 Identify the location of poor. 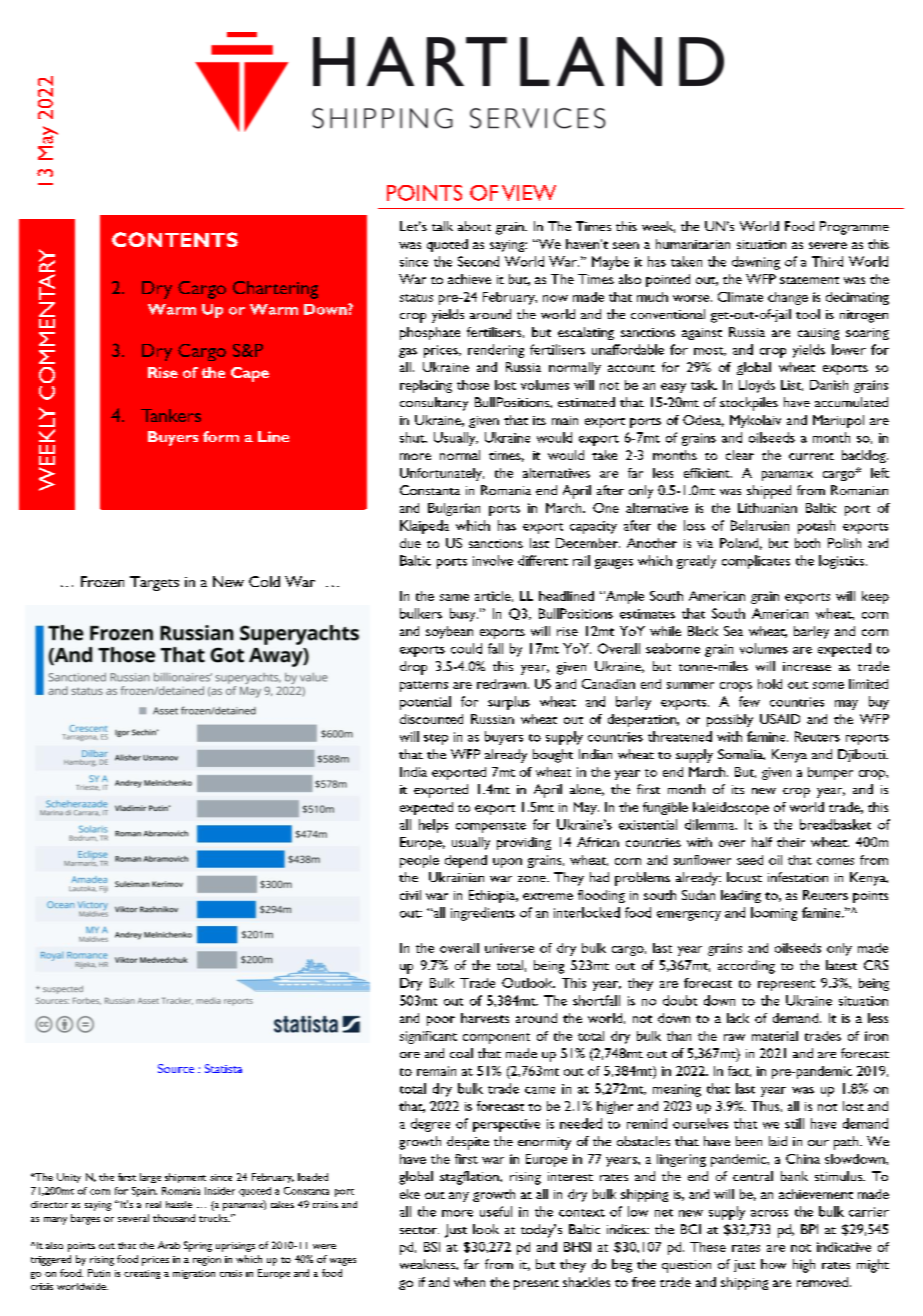
(441, 1021).
